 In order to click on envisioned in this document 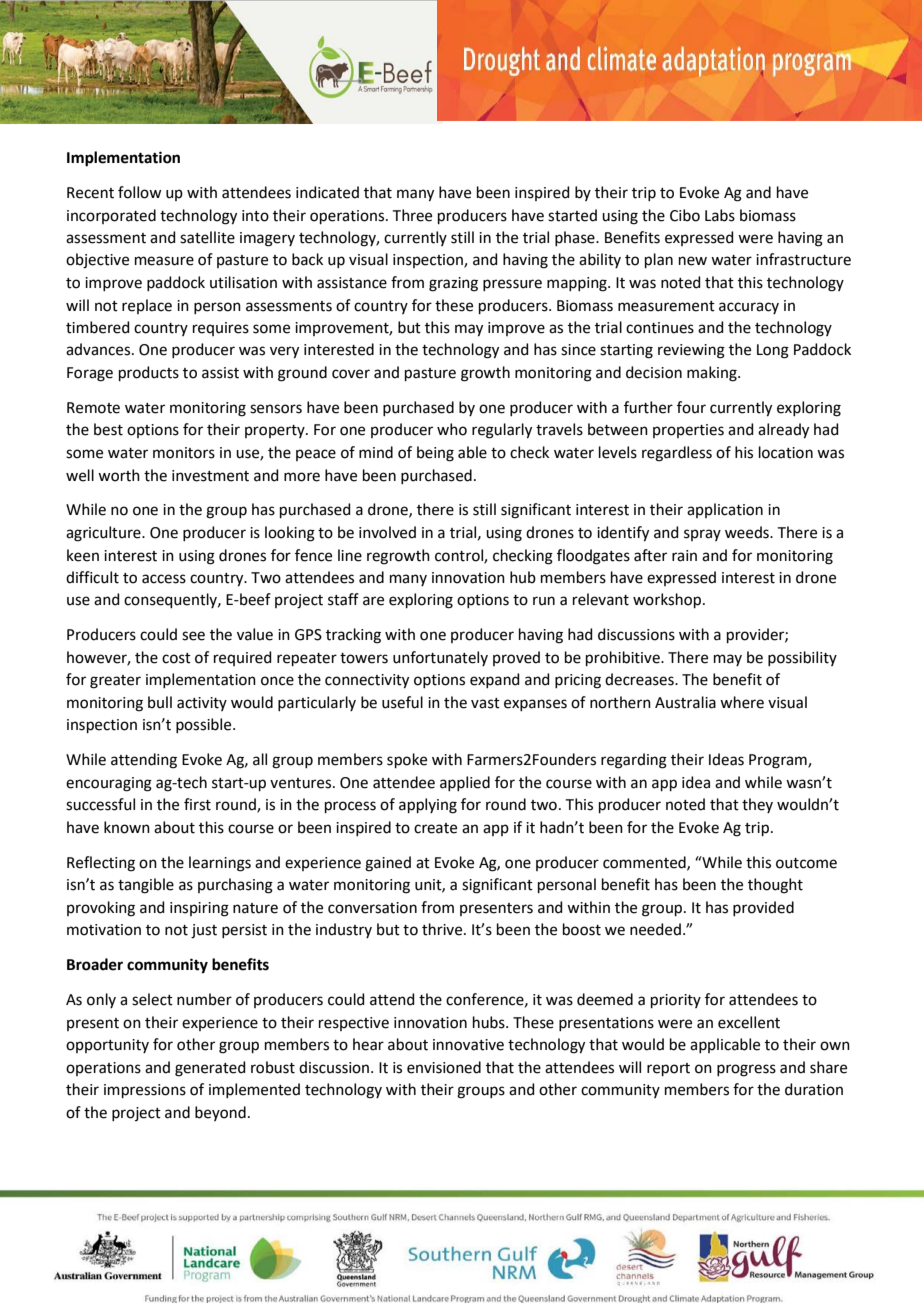, I will do `click(444, 1067)`.
